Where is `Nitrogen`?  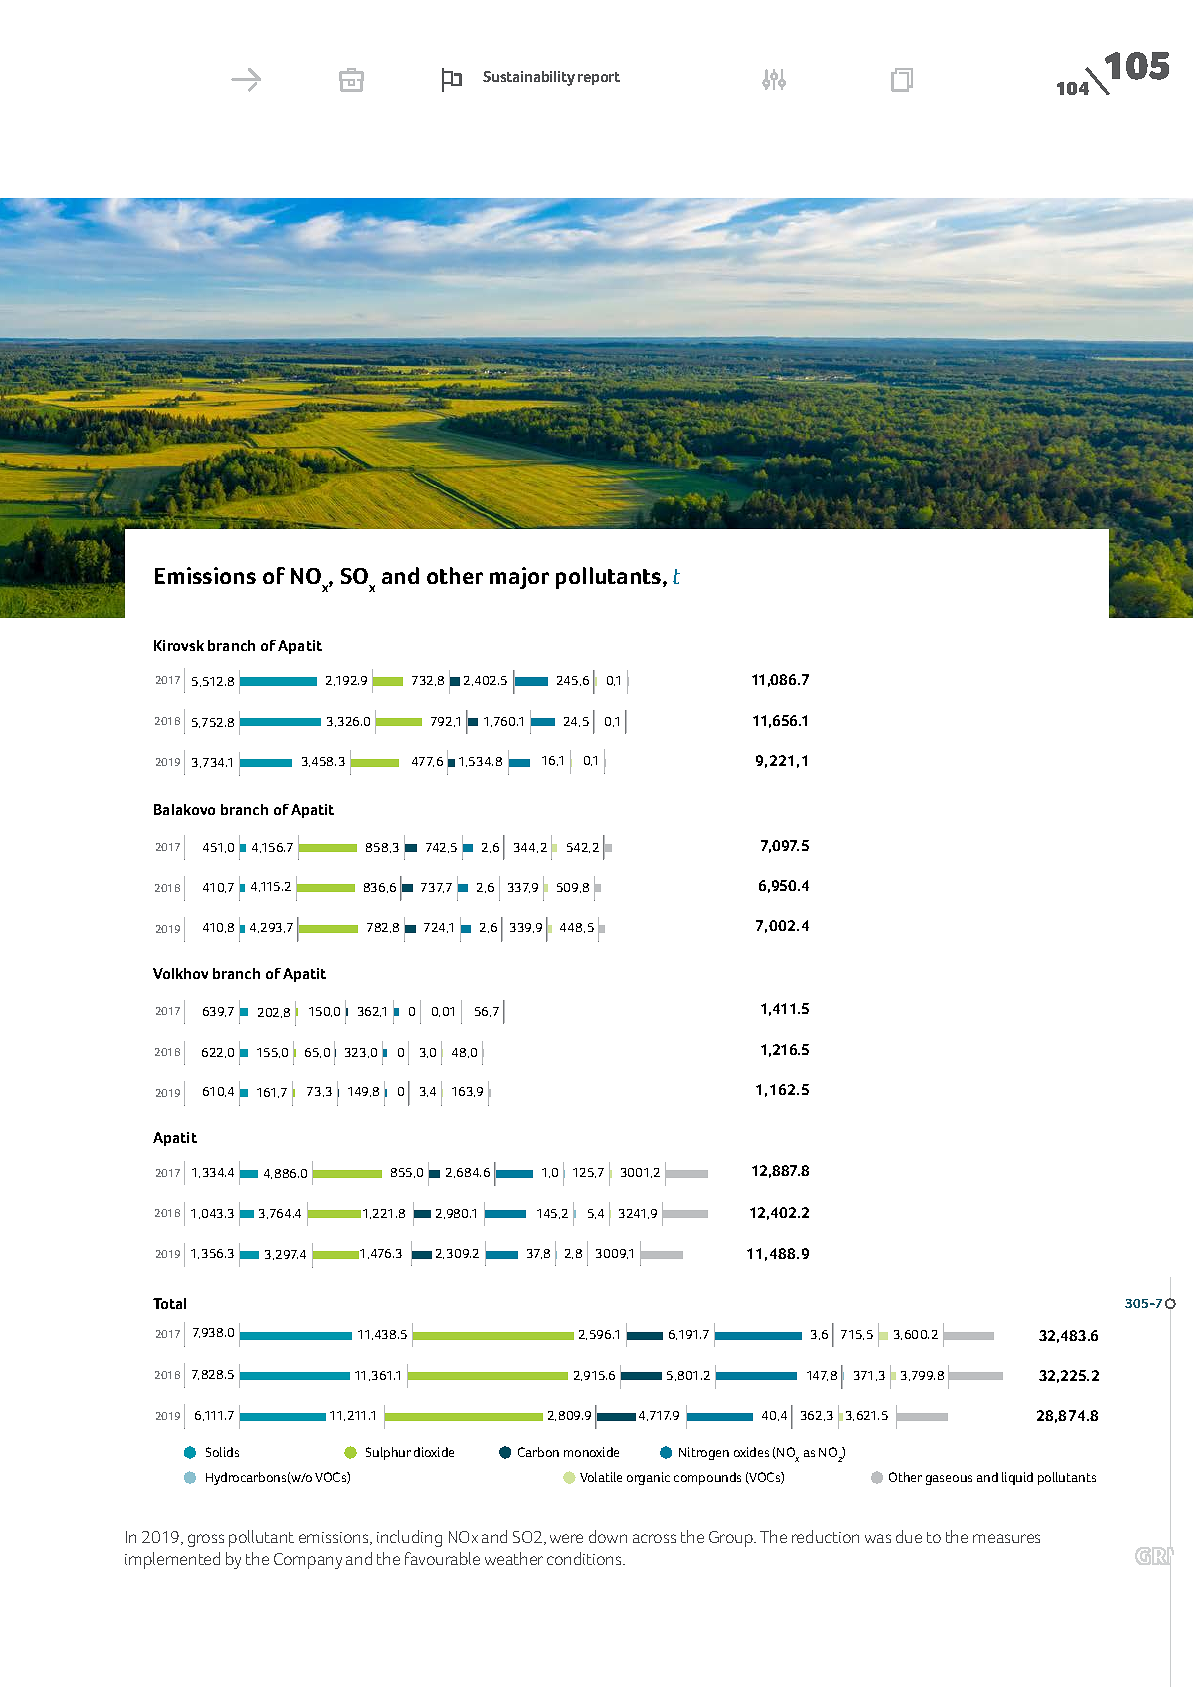 Nitrogen is located at coordinates (704, 1453).
